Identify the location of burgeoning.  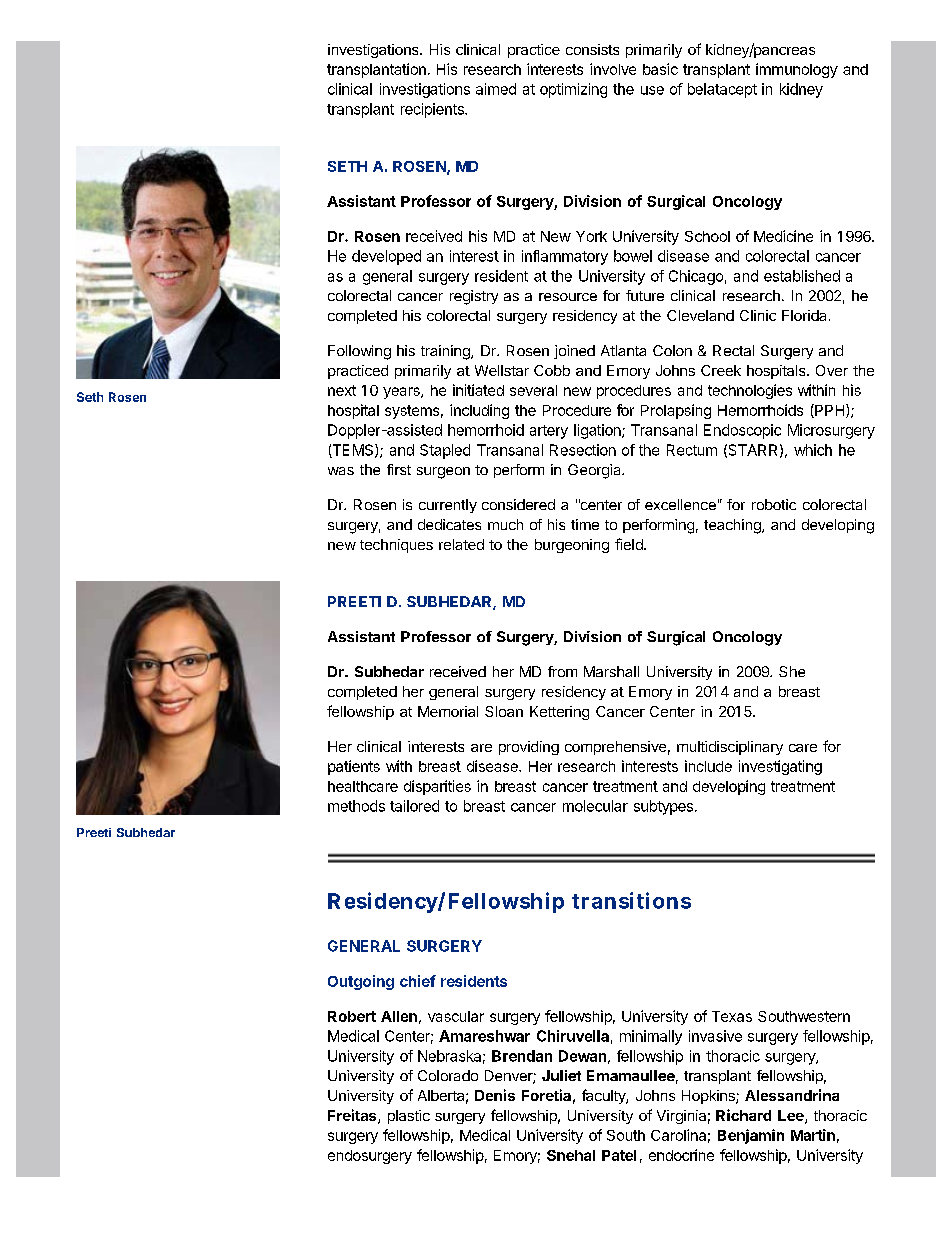
(572, 546).
